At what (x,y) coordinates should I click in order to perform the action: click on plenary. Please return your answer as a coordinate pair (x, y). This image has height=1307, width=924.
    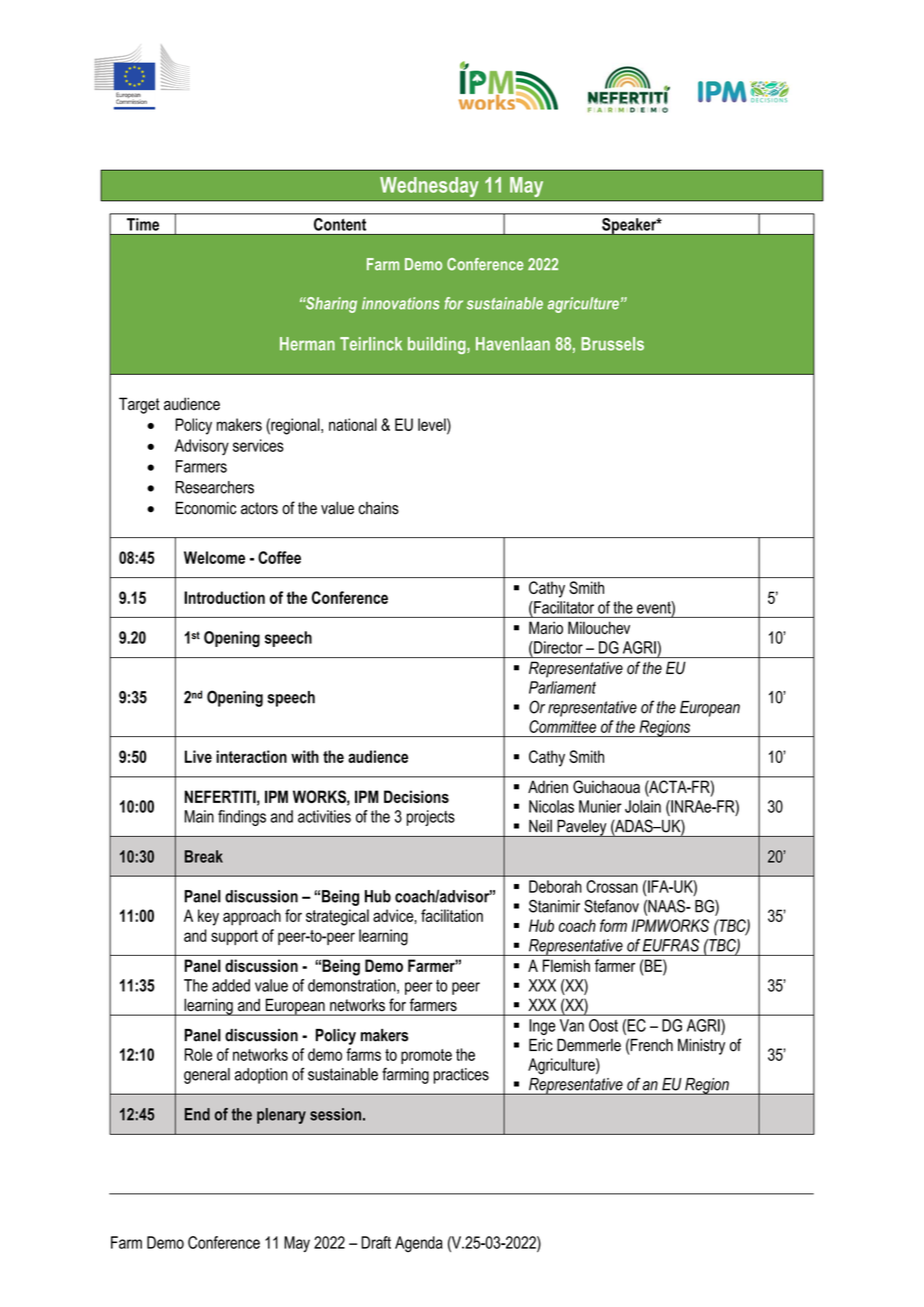
    Looking at the image, I should click on (281, 1116).
